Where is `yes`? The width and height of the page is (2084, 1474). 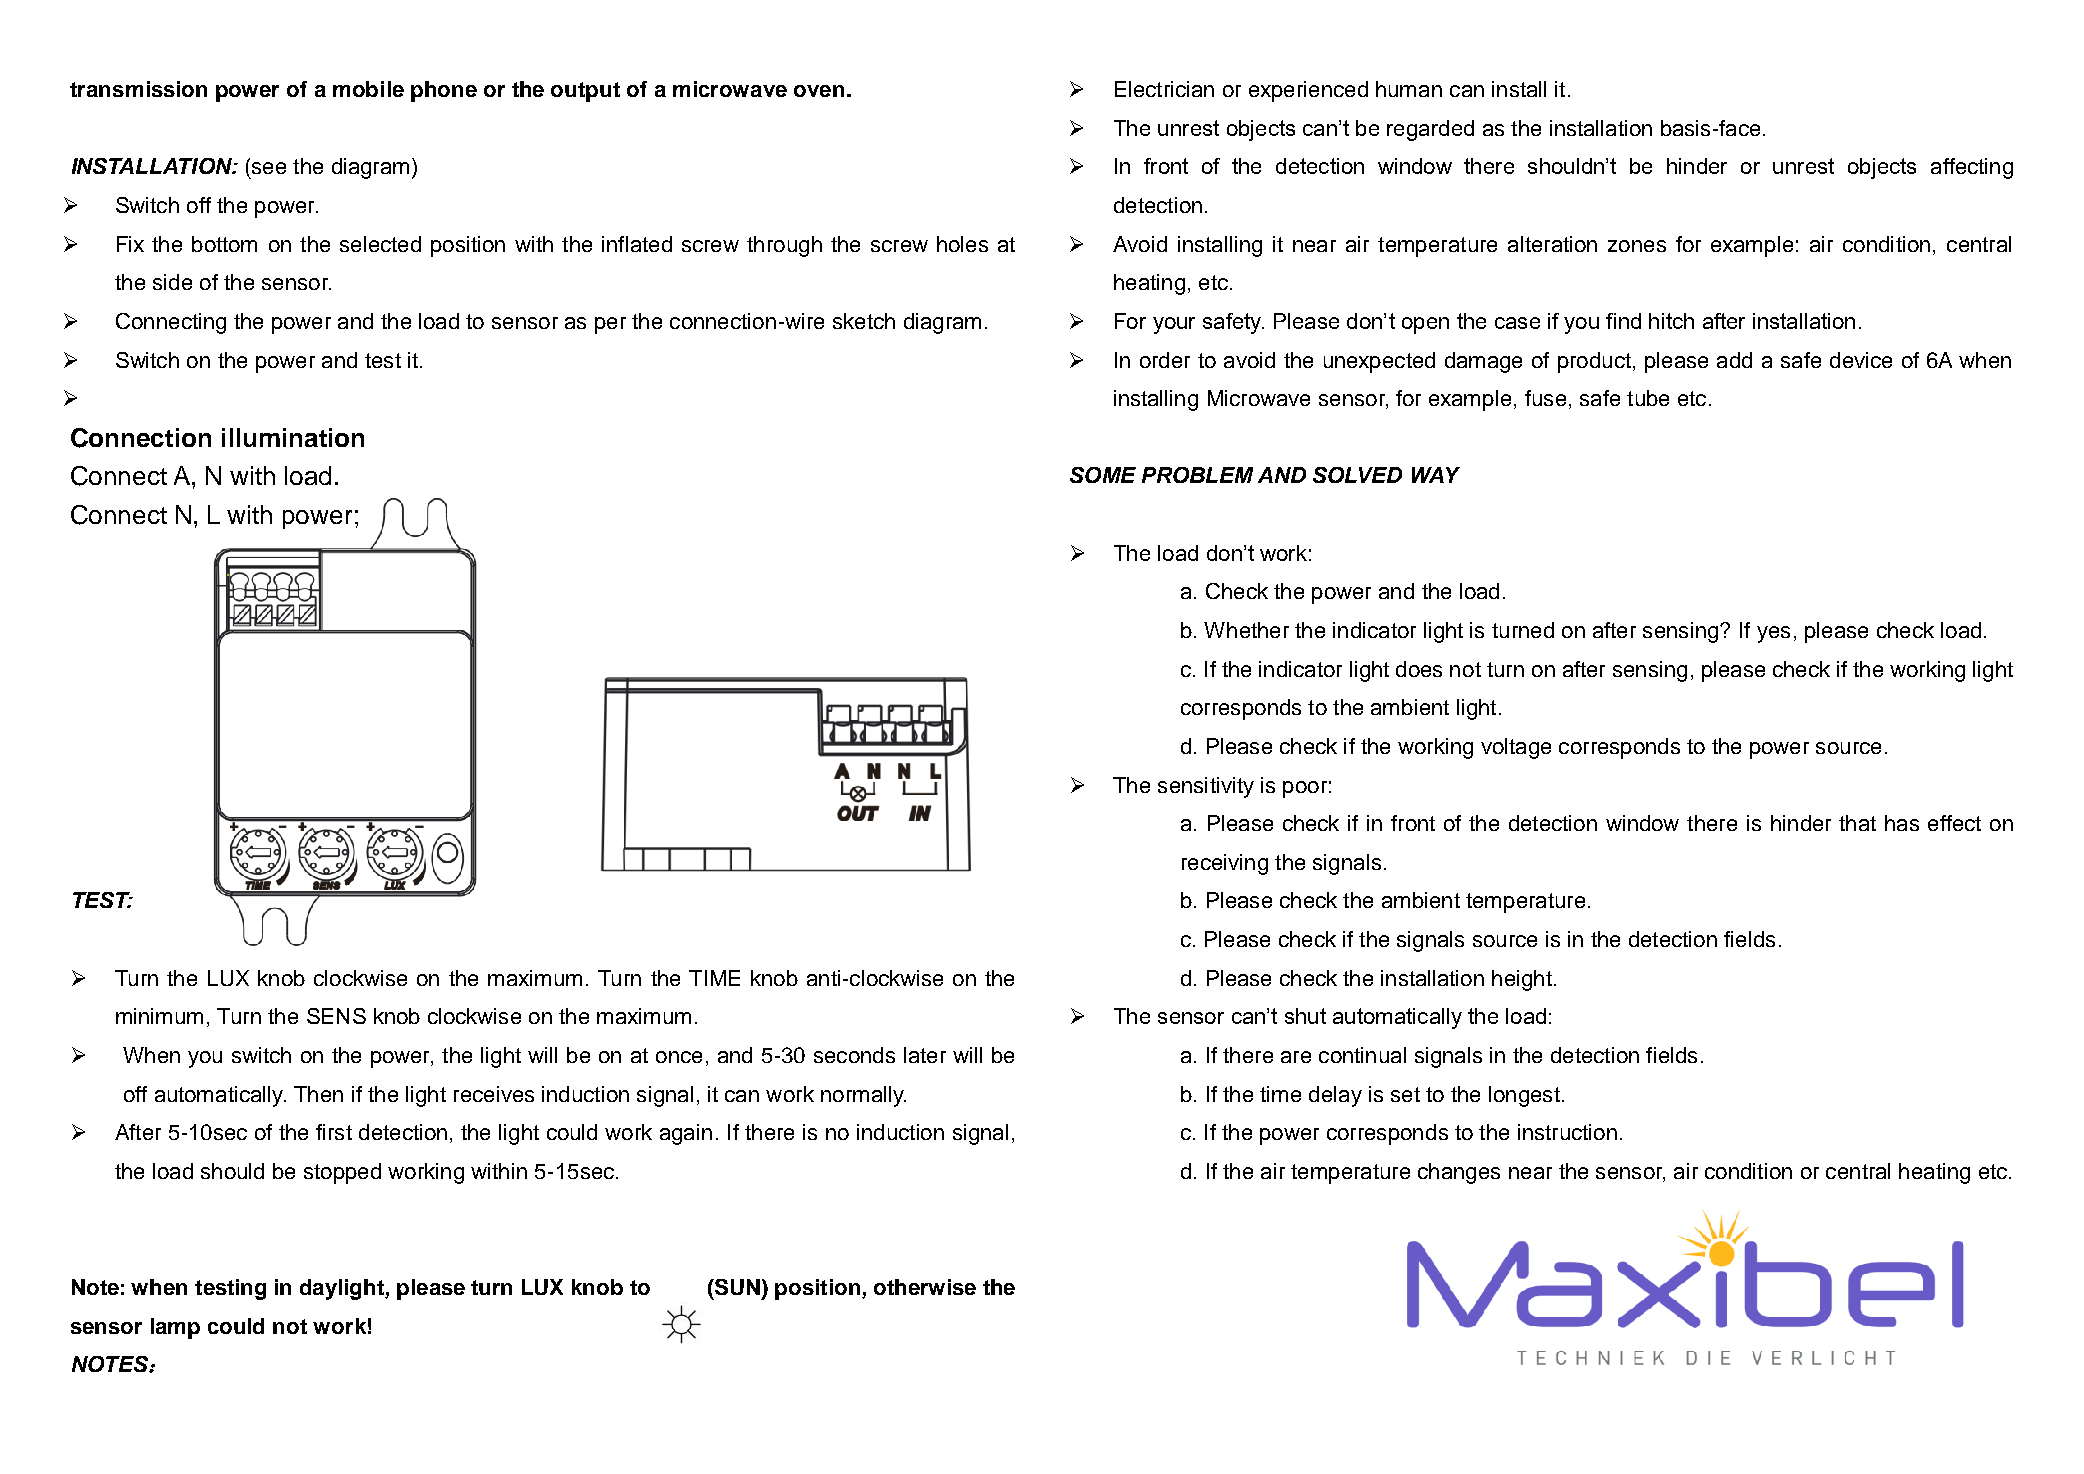
yes is located at coordinates (1773, 634).
